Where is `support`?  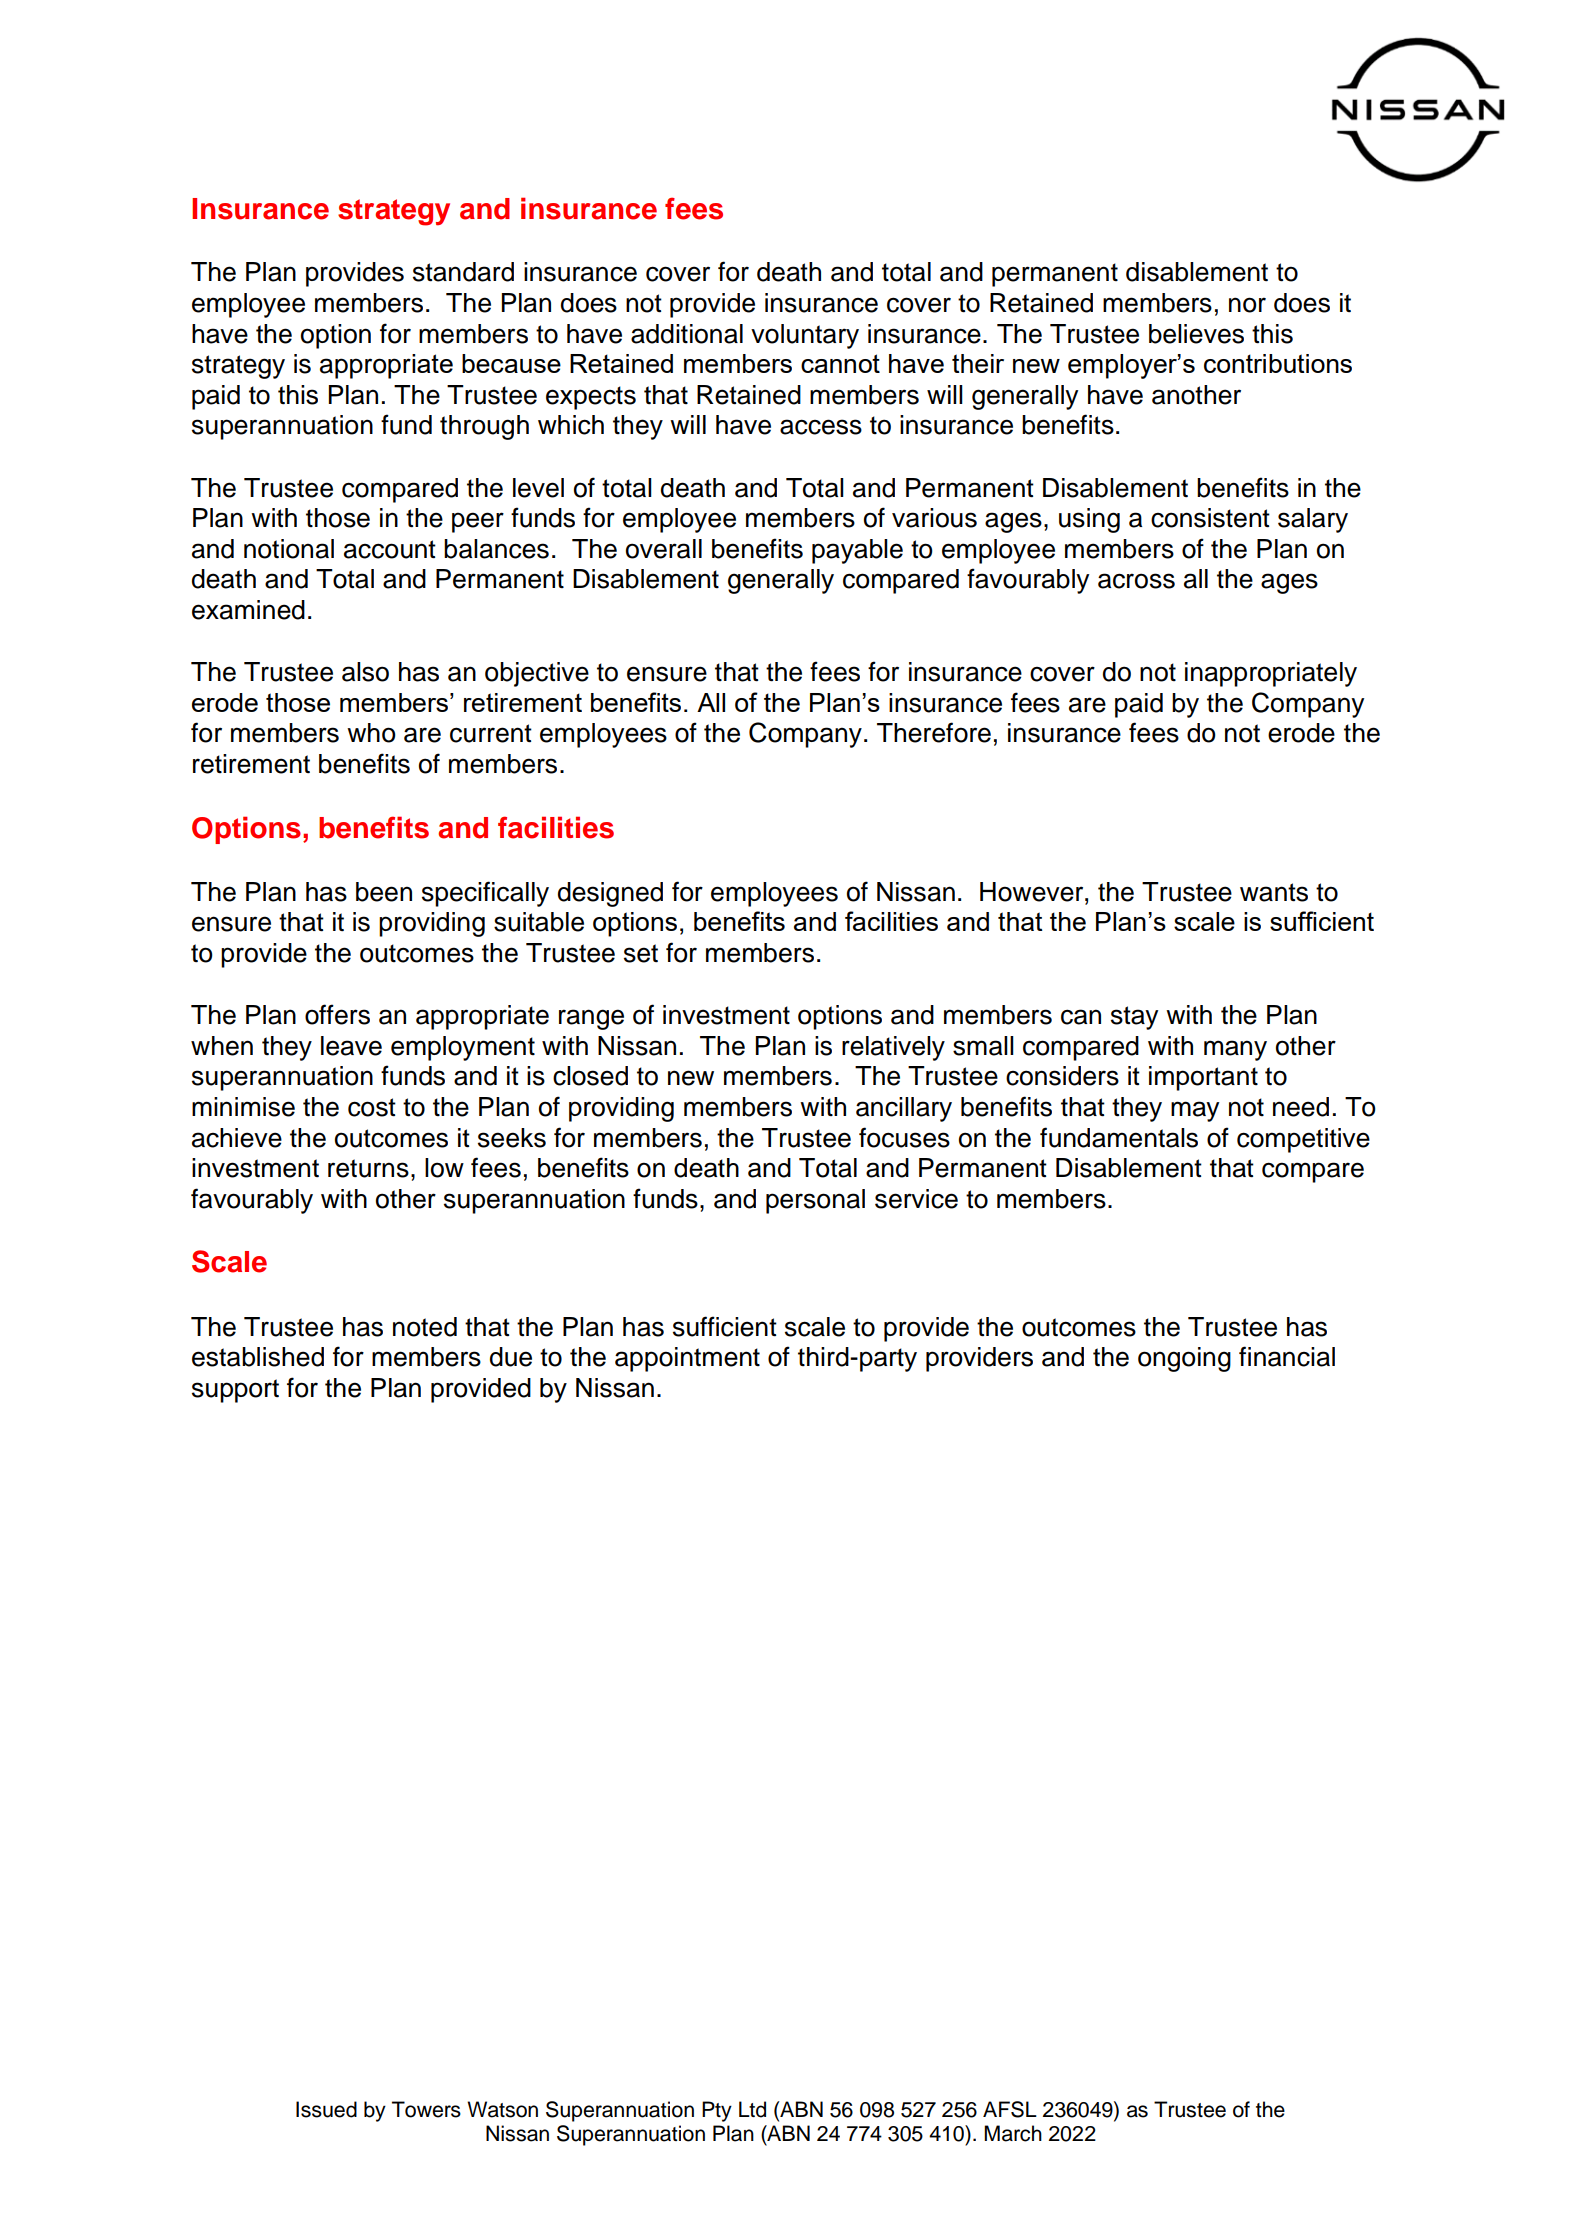
support is located at coordinates (235, 1391).
